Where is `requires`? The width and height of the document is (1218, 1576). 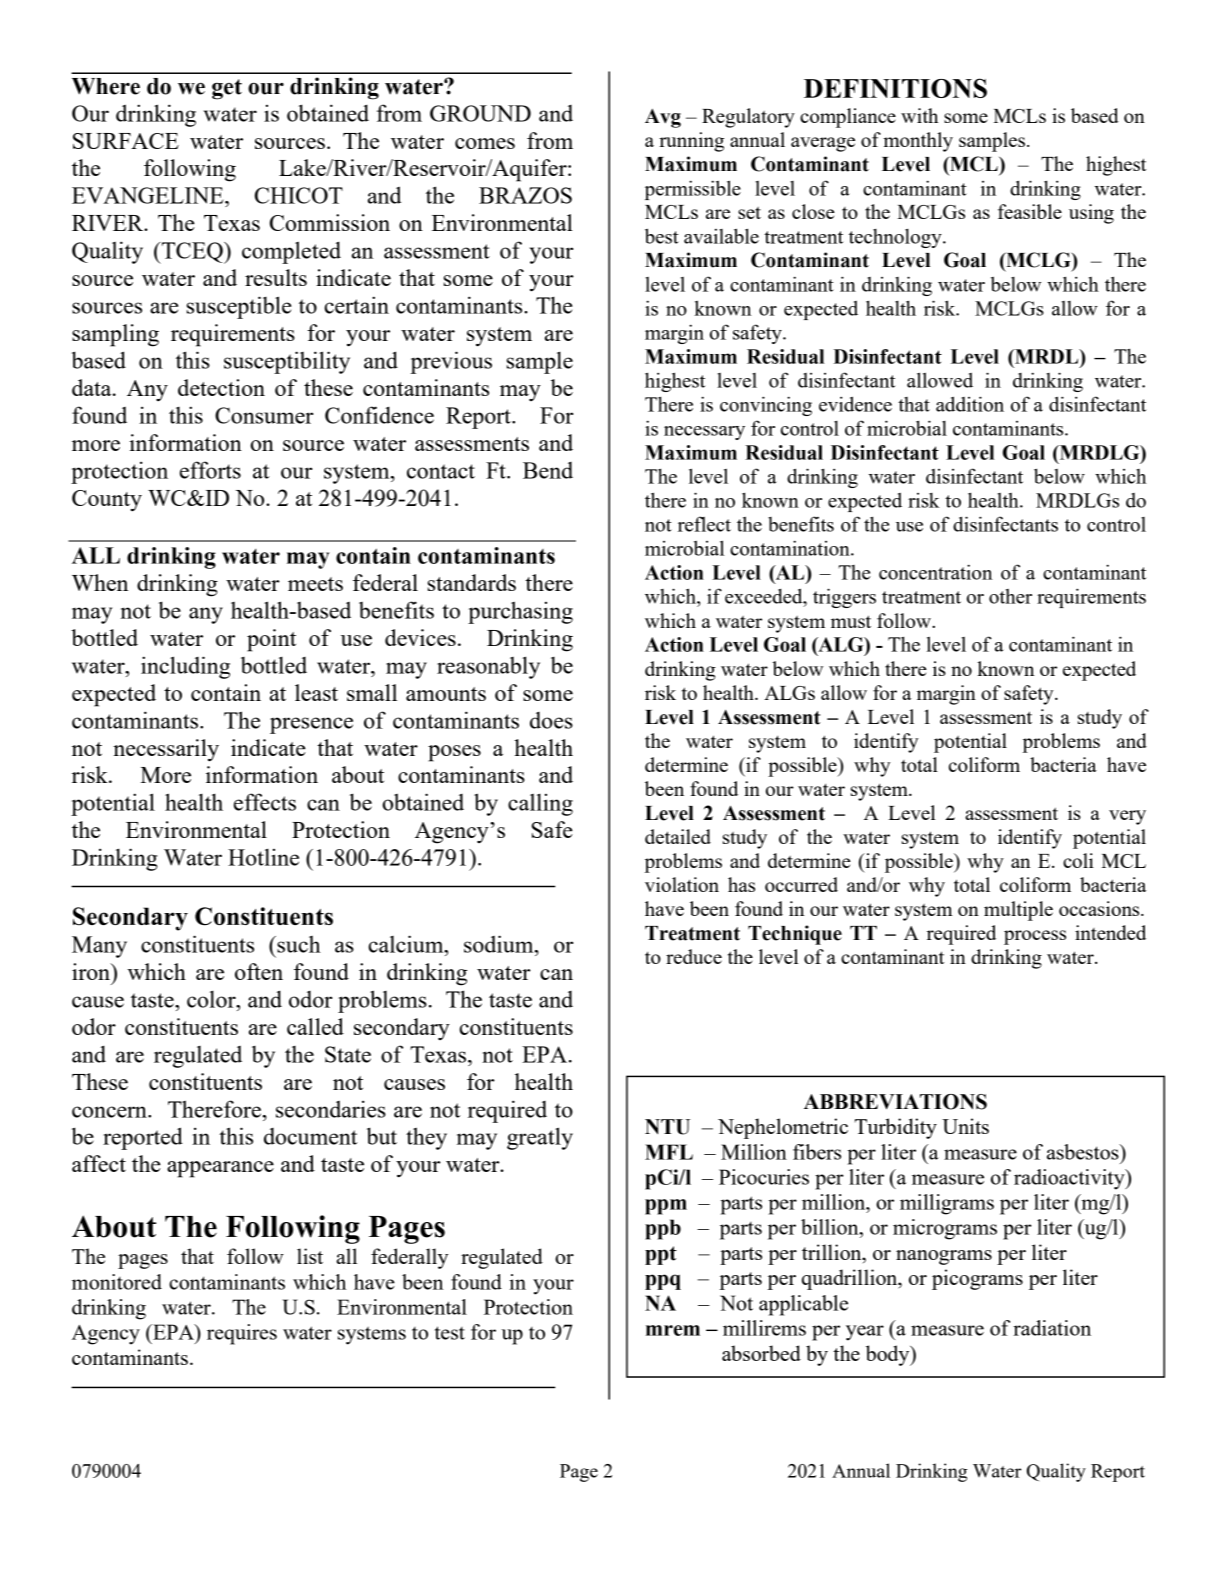 requires is located at coordinates (242, 1334).
